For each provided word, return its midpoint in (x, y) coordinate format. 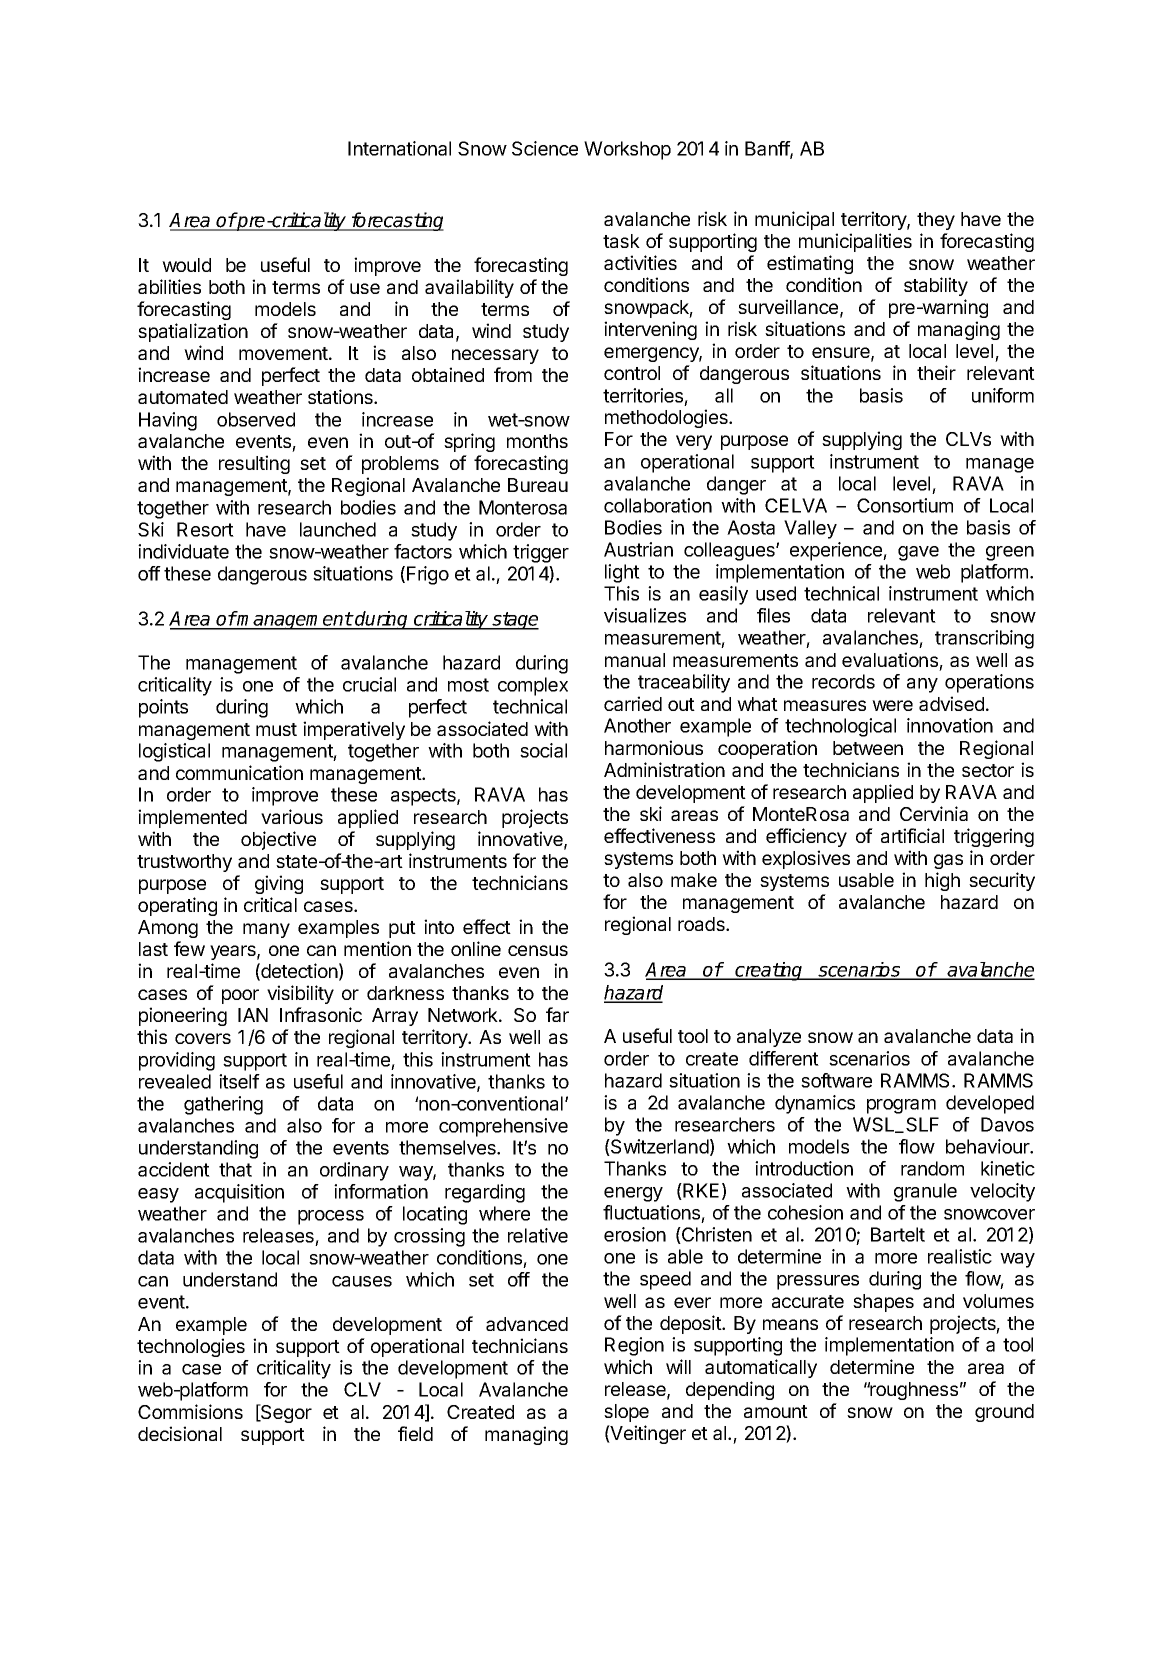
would (186, 265)
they (936, 221)
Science (545, 148)
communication (239, 772)
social (543, 750)
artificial (912, 835)
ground (1004, 1413)
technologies (191, 1347)
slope (626, 1413)
